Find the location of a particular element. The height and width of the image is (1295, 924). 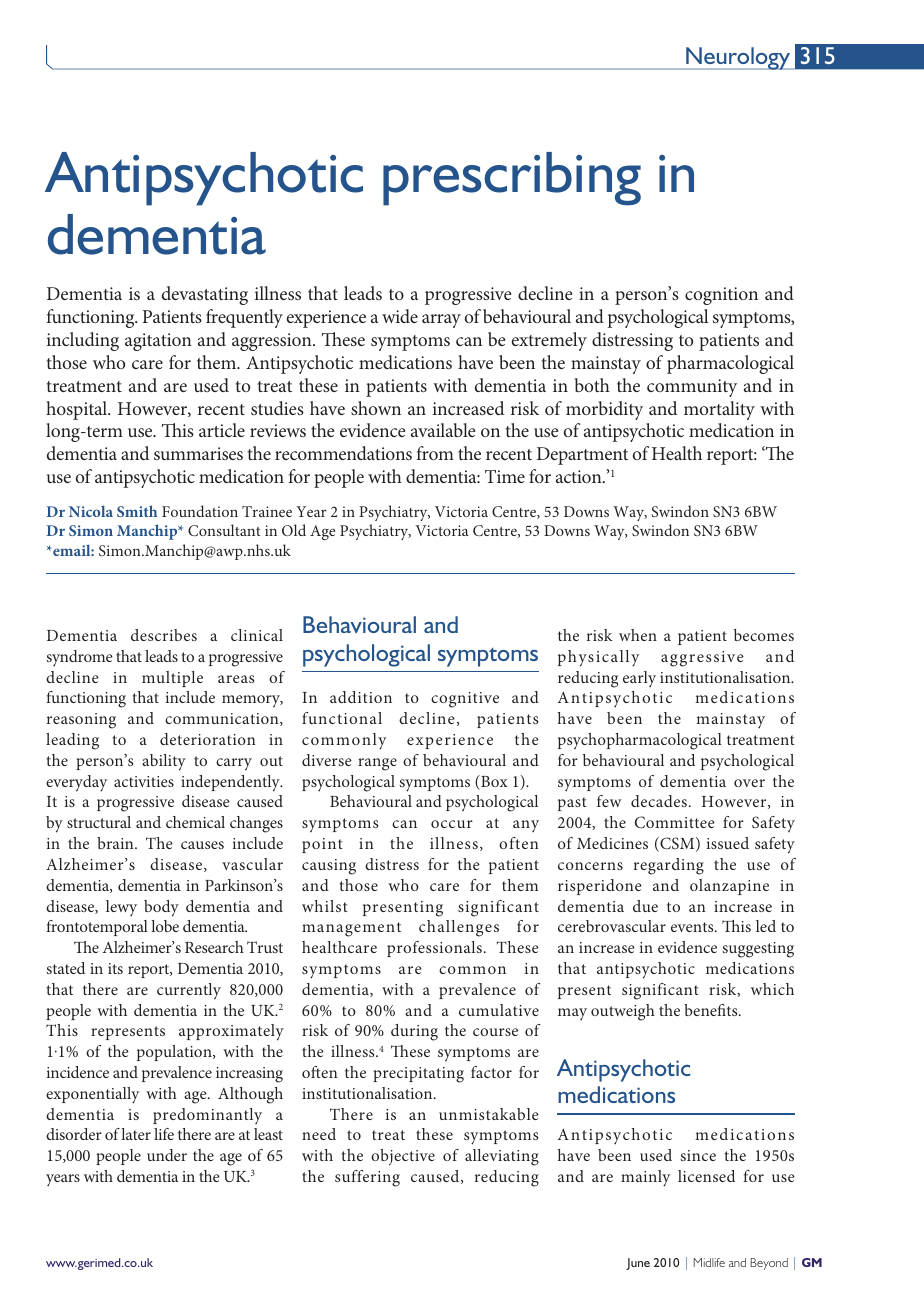

Neurology is located at coordinates (738, 58).
